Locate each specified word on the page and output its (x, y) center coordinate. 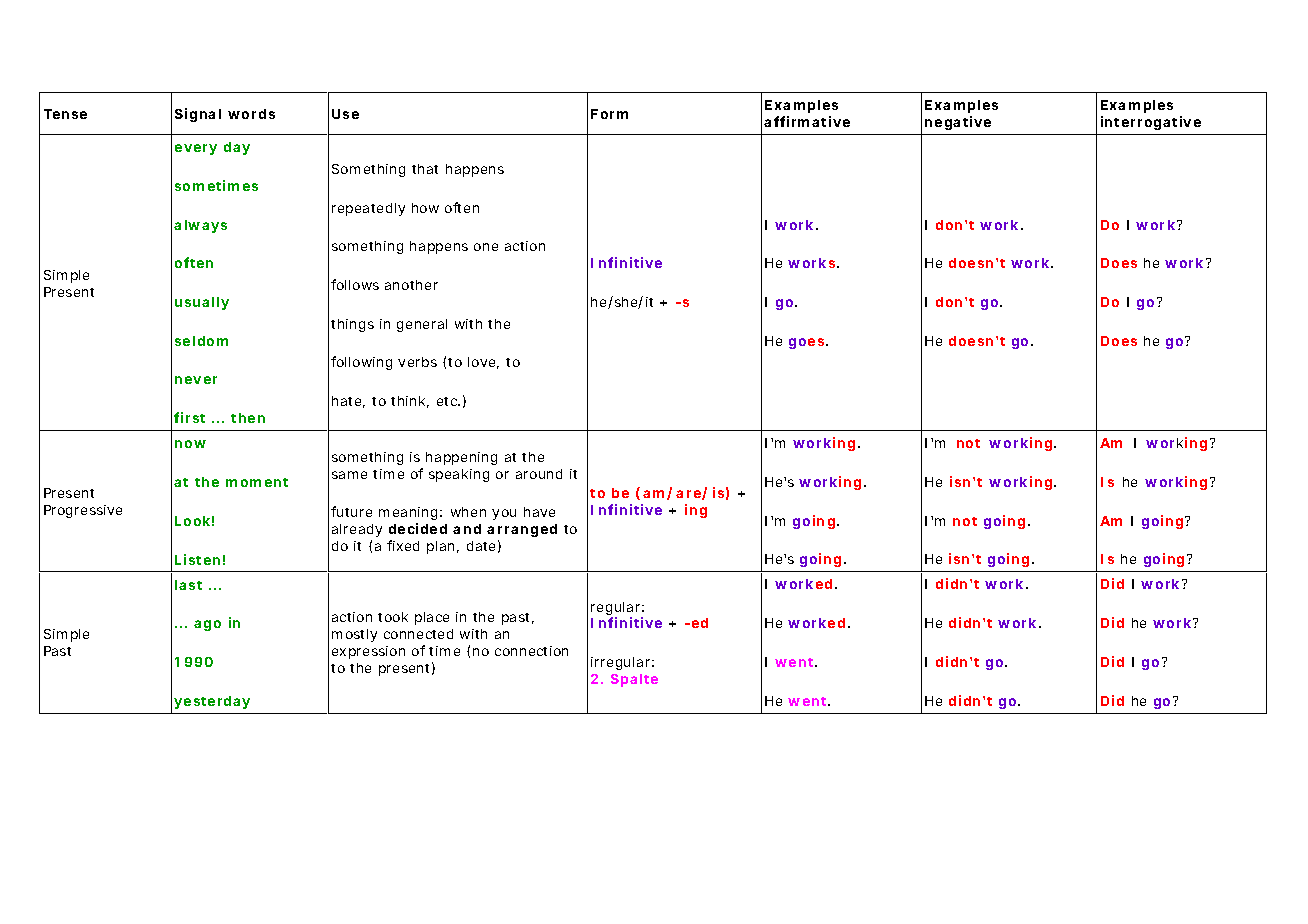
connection (531, 651)
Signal (198, 115)
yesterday (212, 702)
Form (609, 114)
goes (808, 343)
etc (448, 401)
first (189, 417)
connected (418, 634)
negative (958, 123)
